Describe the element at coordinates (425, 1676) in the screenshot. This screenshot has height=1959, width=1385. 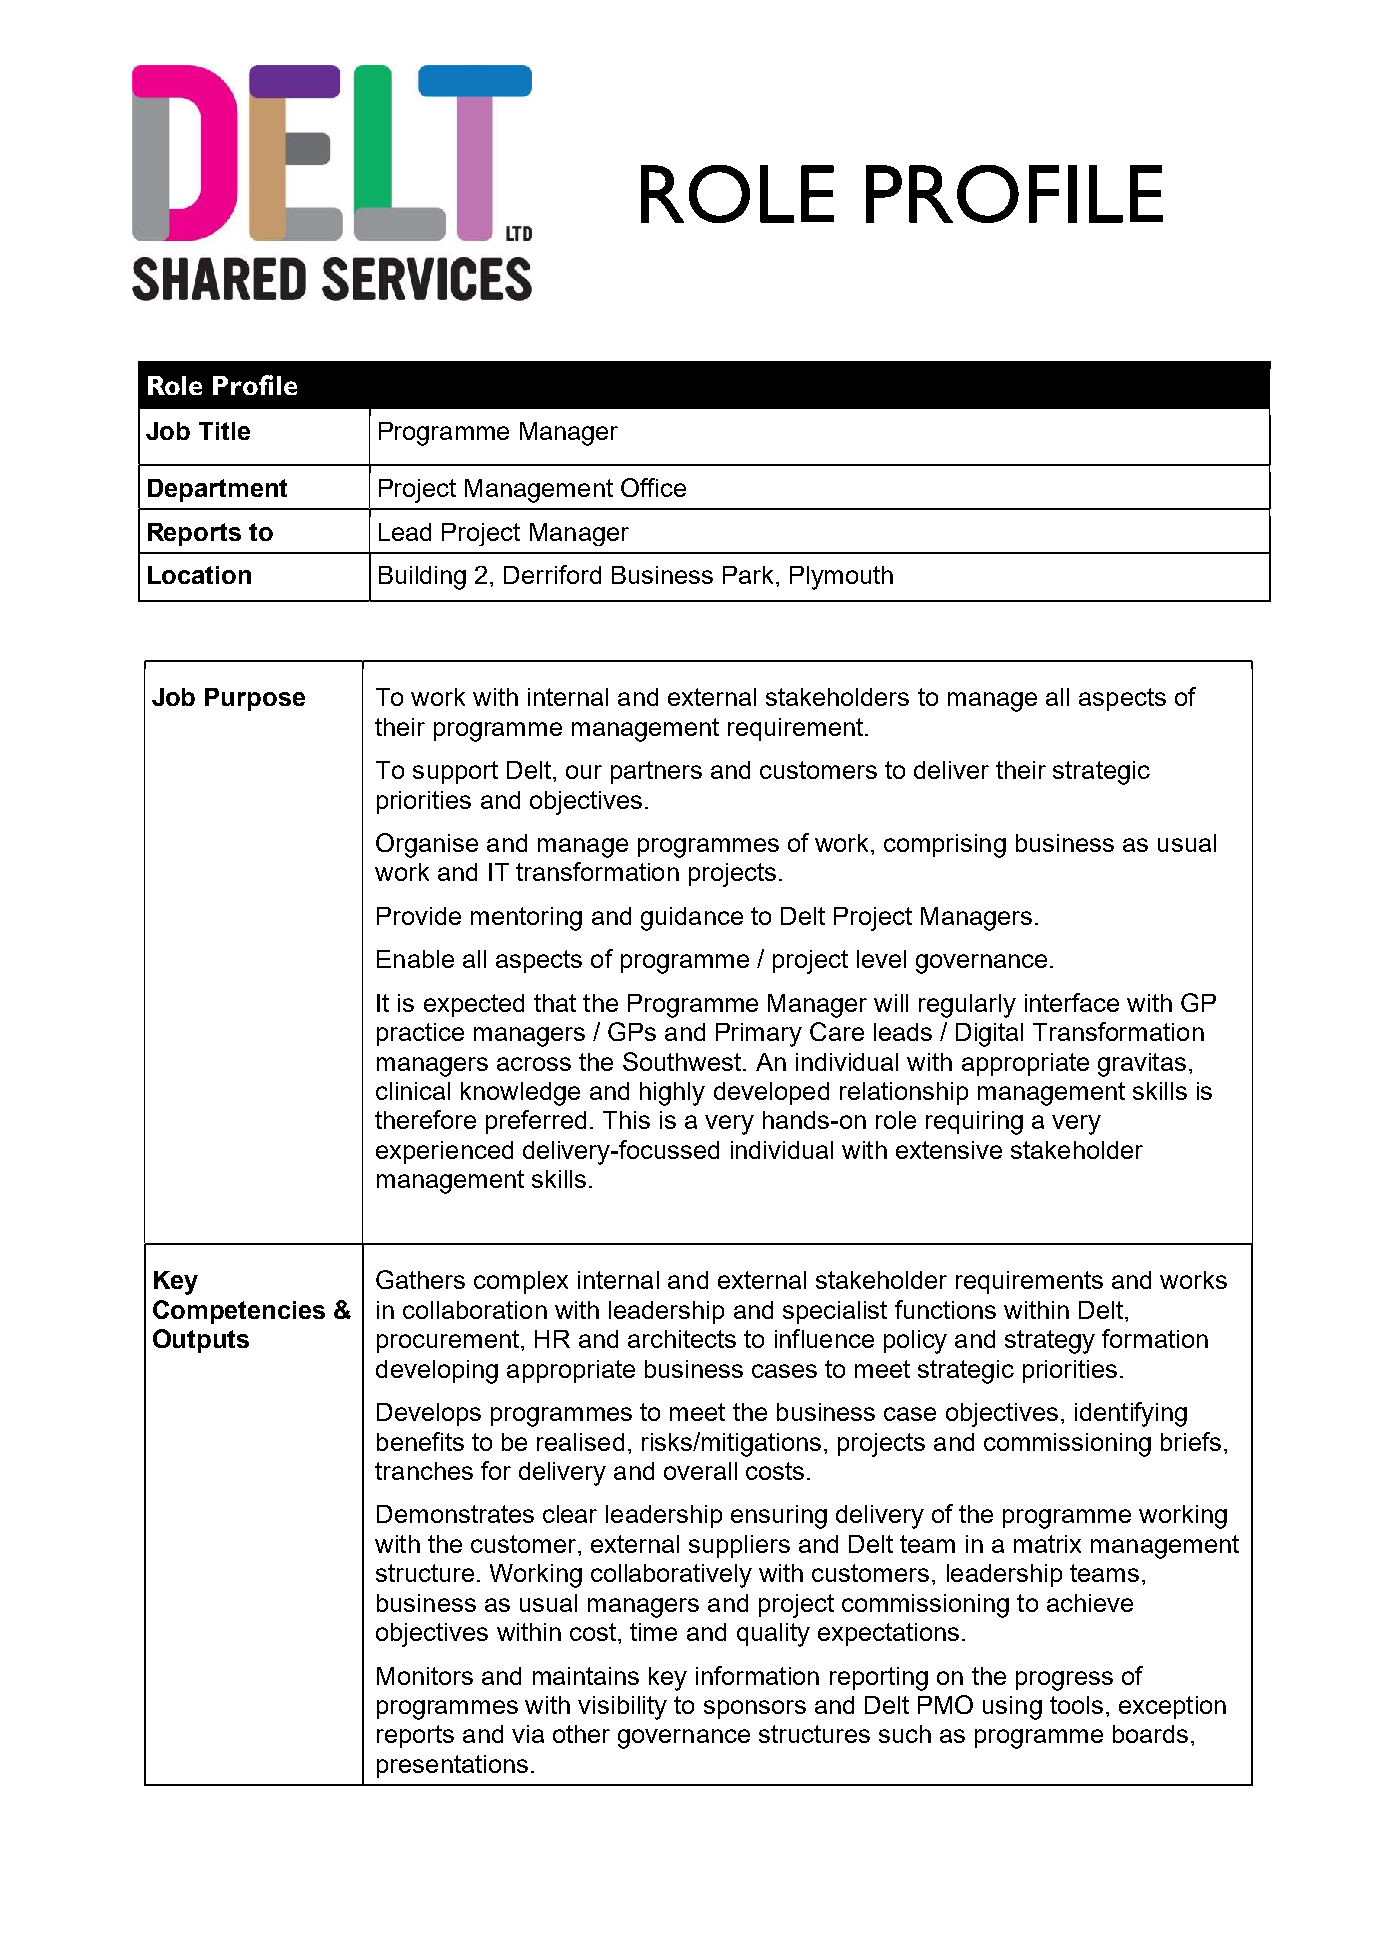
I see `Monitors` at that location.
